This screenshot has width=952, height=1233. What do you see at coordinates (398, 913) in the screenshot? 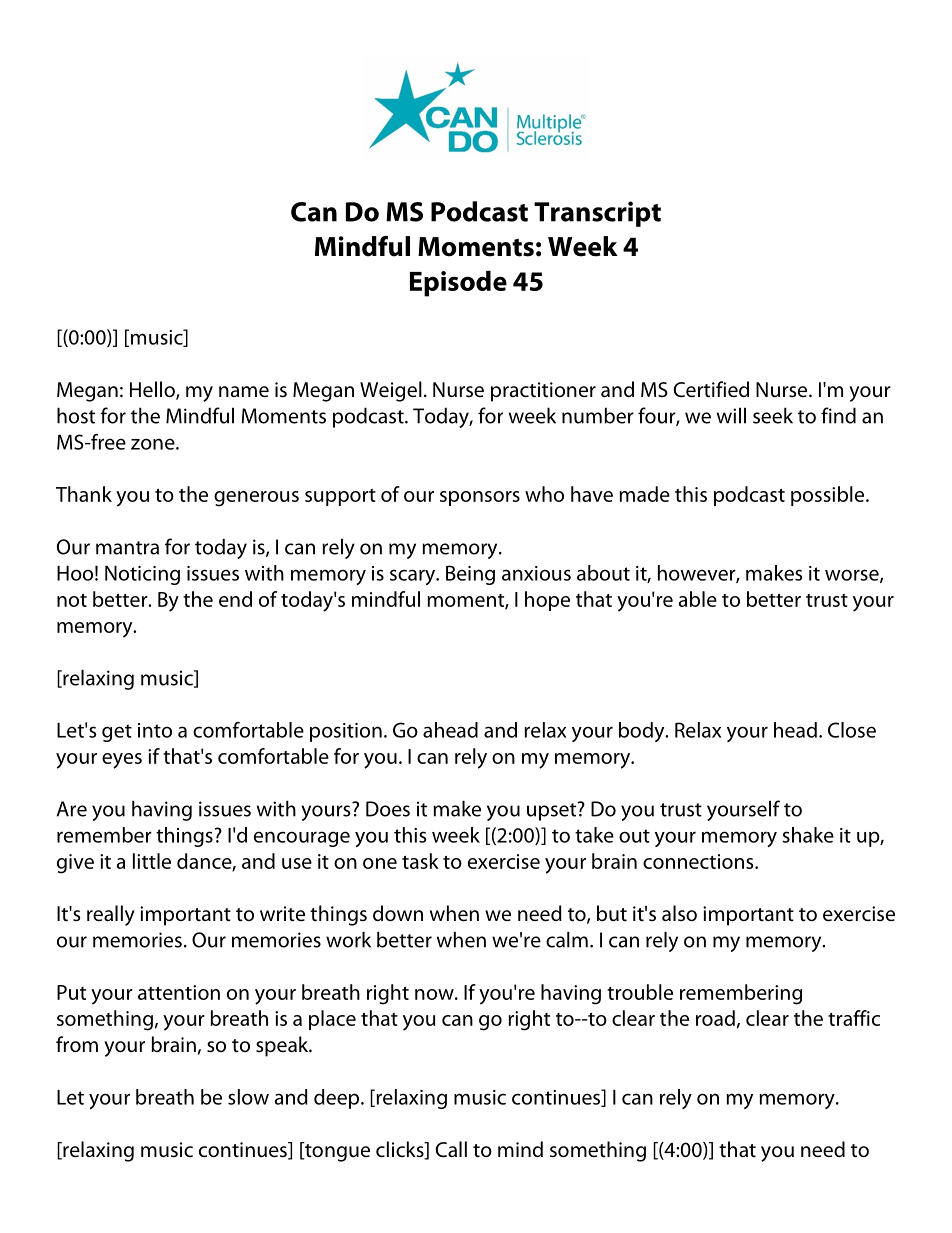
I see `down` at bounding box center [398, 913].
